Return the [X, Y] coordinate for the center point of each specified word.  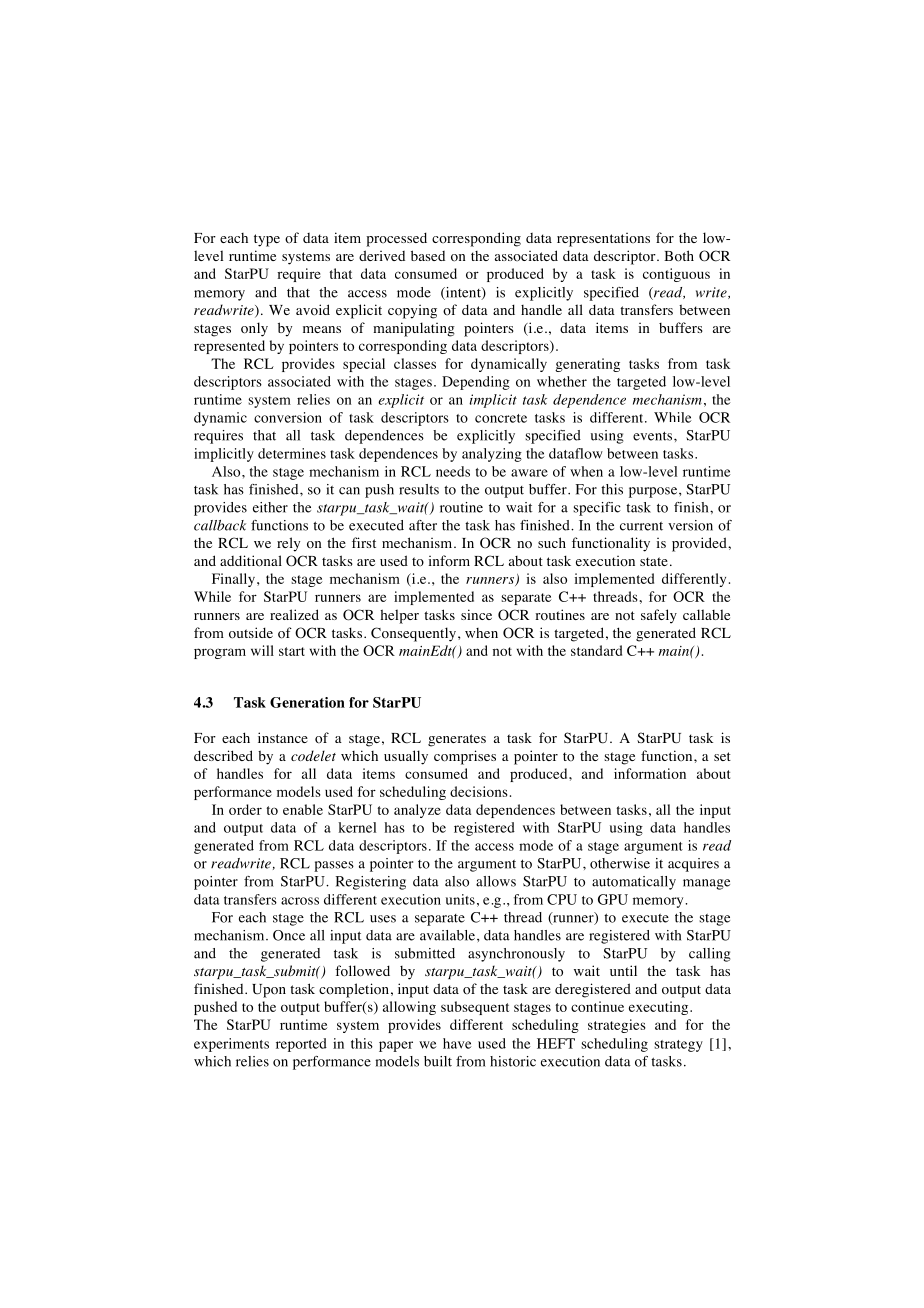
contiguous [676, 275]
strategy [678, 1046]
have [457, 1043]
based [428, 255]
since [476, 614]
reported [301, 1045]
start [292, 651]
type [267, 240]
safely [659, 616]
